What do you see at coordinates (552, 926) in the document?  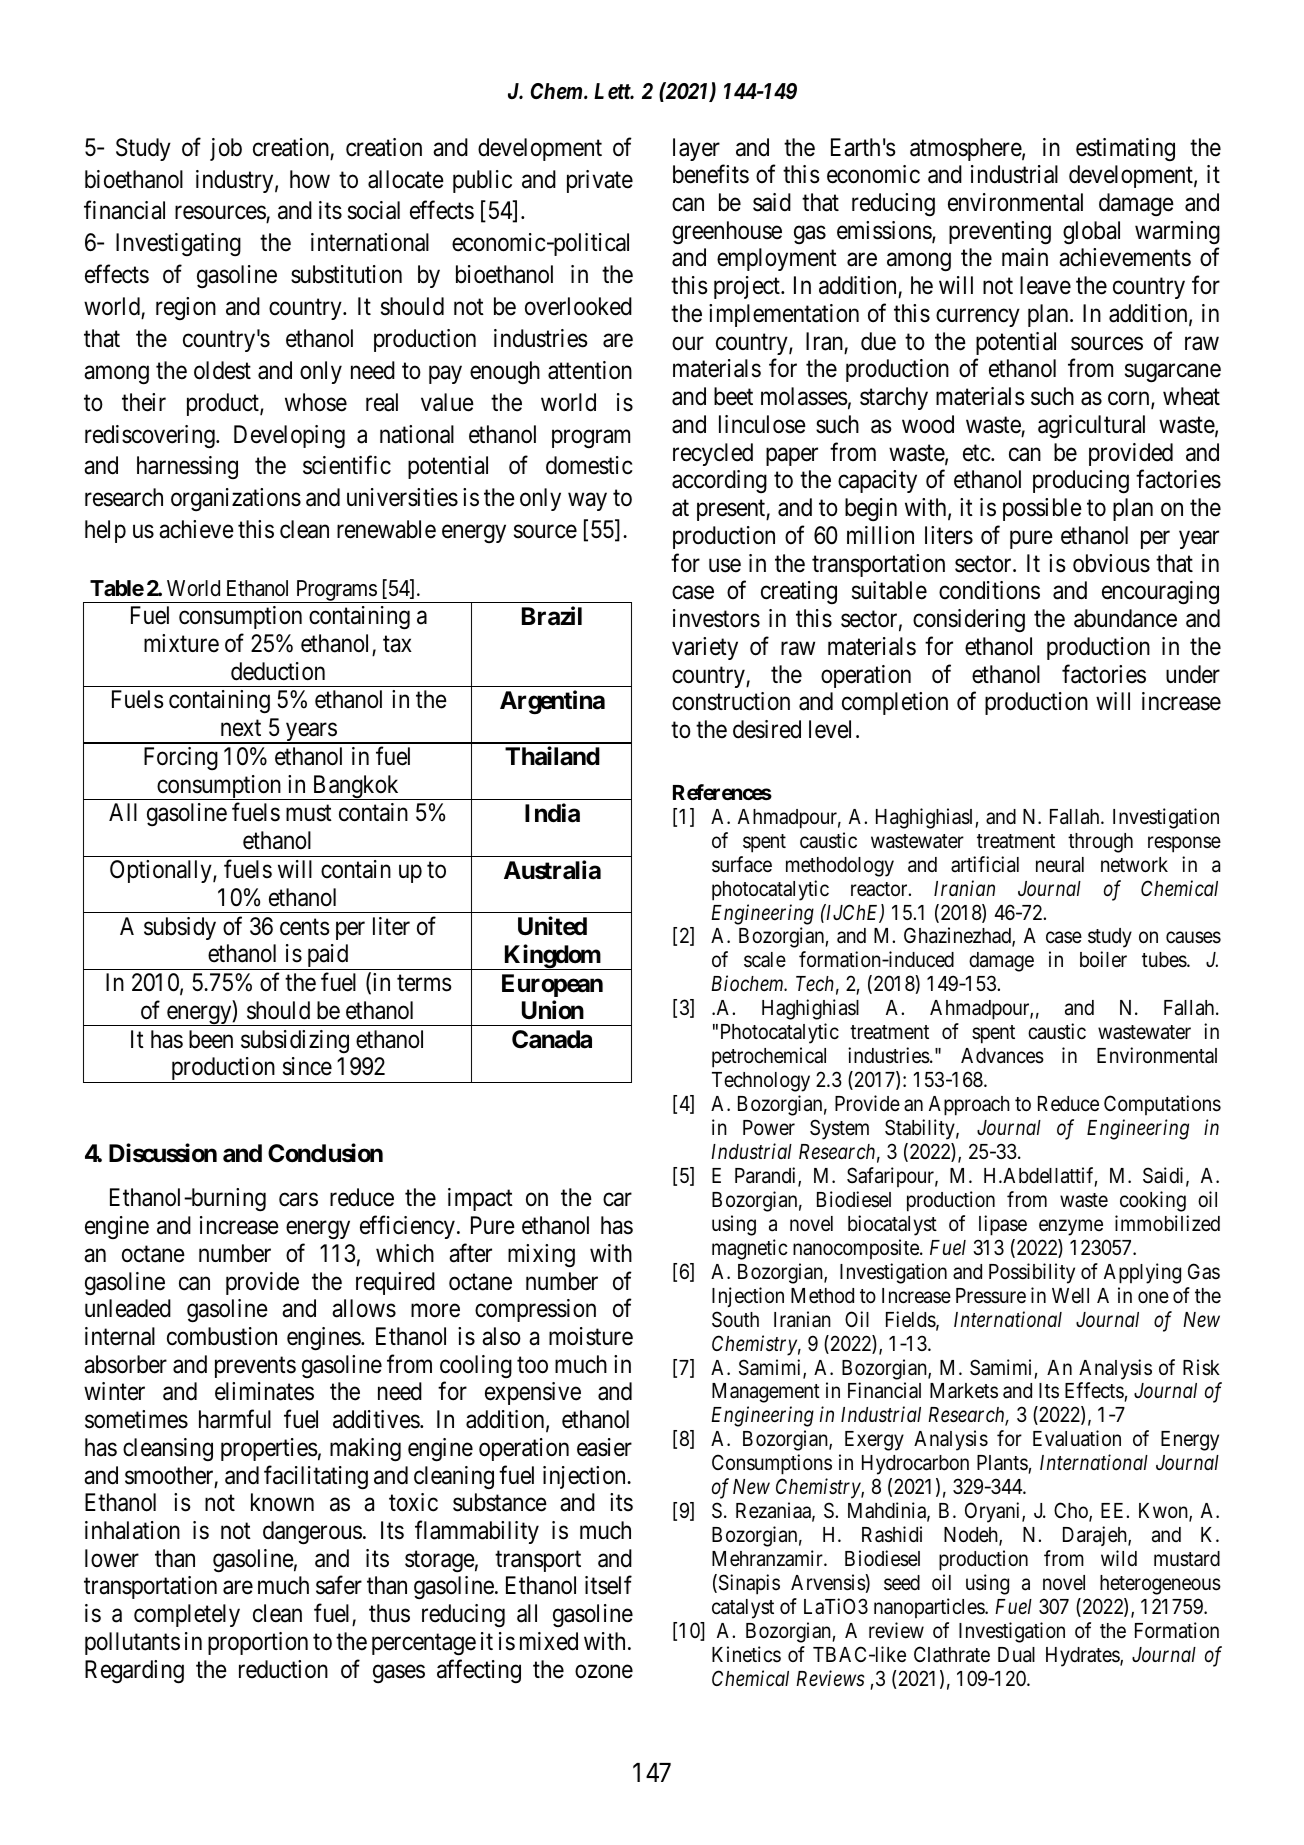 I see `United` at bounding box center [552, 926].
